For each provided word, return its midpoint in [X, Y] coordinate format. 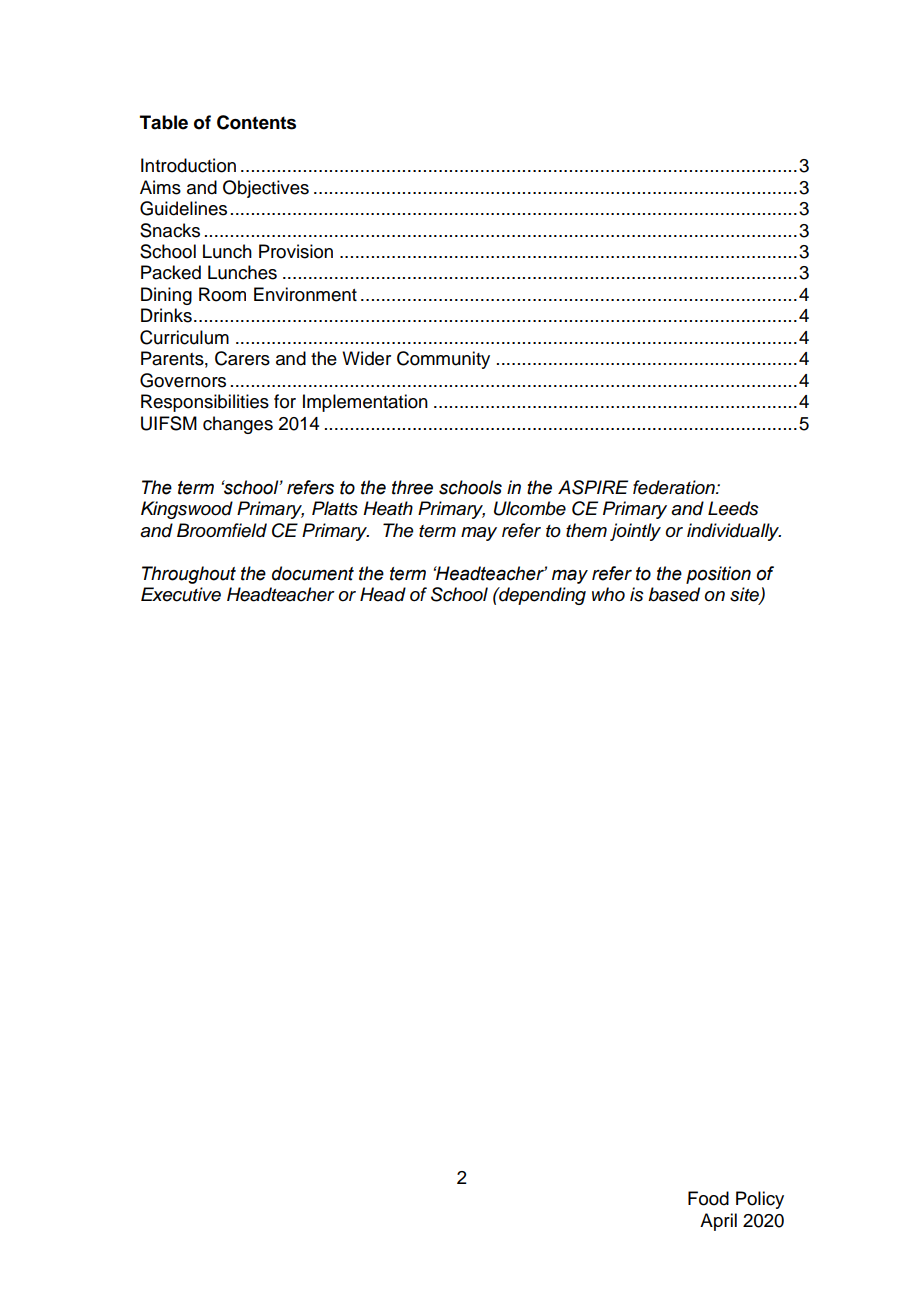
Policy [760, 1200]
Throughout [189, 575]
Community [443, 360]
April [718, 1222]
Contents [256, 122]
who [608, 594]
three [412, 487]
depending [541, 596]
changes [238, 425]
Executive [181, 594]
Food [708, 1198]
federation [675, 487]
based [674, 594]
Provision [296, 251]
